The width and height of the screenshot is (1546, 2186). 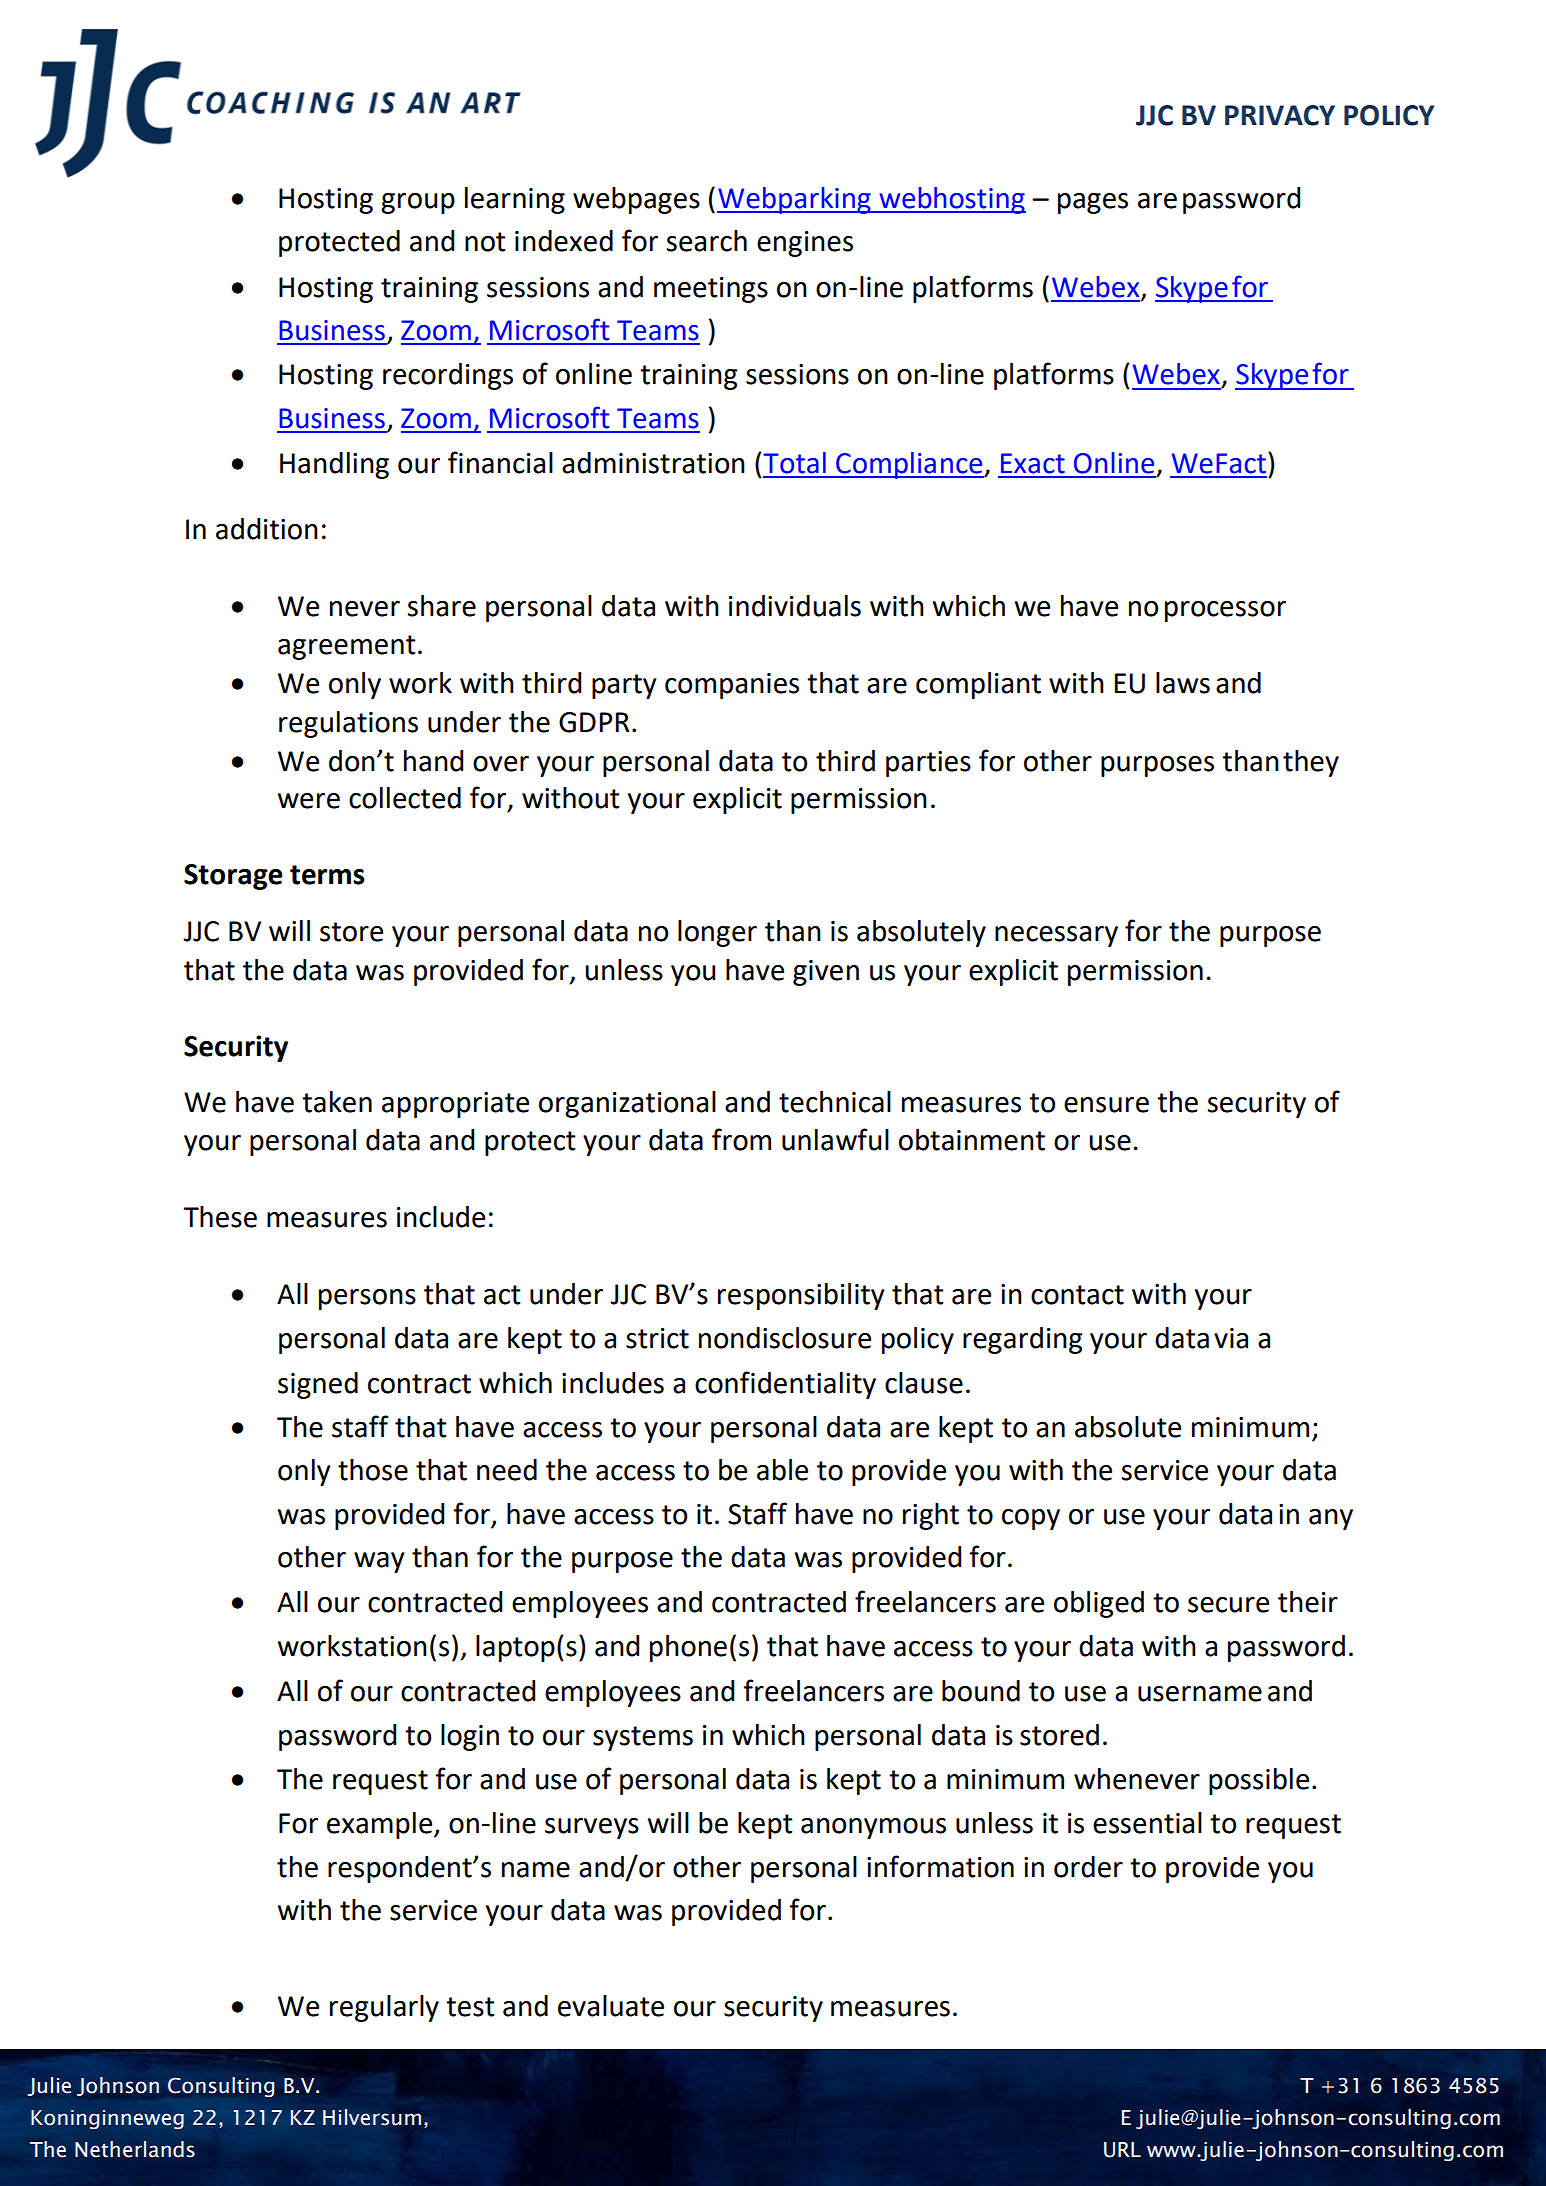 What do you see at coordinates (782, 1470) in the screenshot?
I see `able` at bounding box center [782, 1470].
